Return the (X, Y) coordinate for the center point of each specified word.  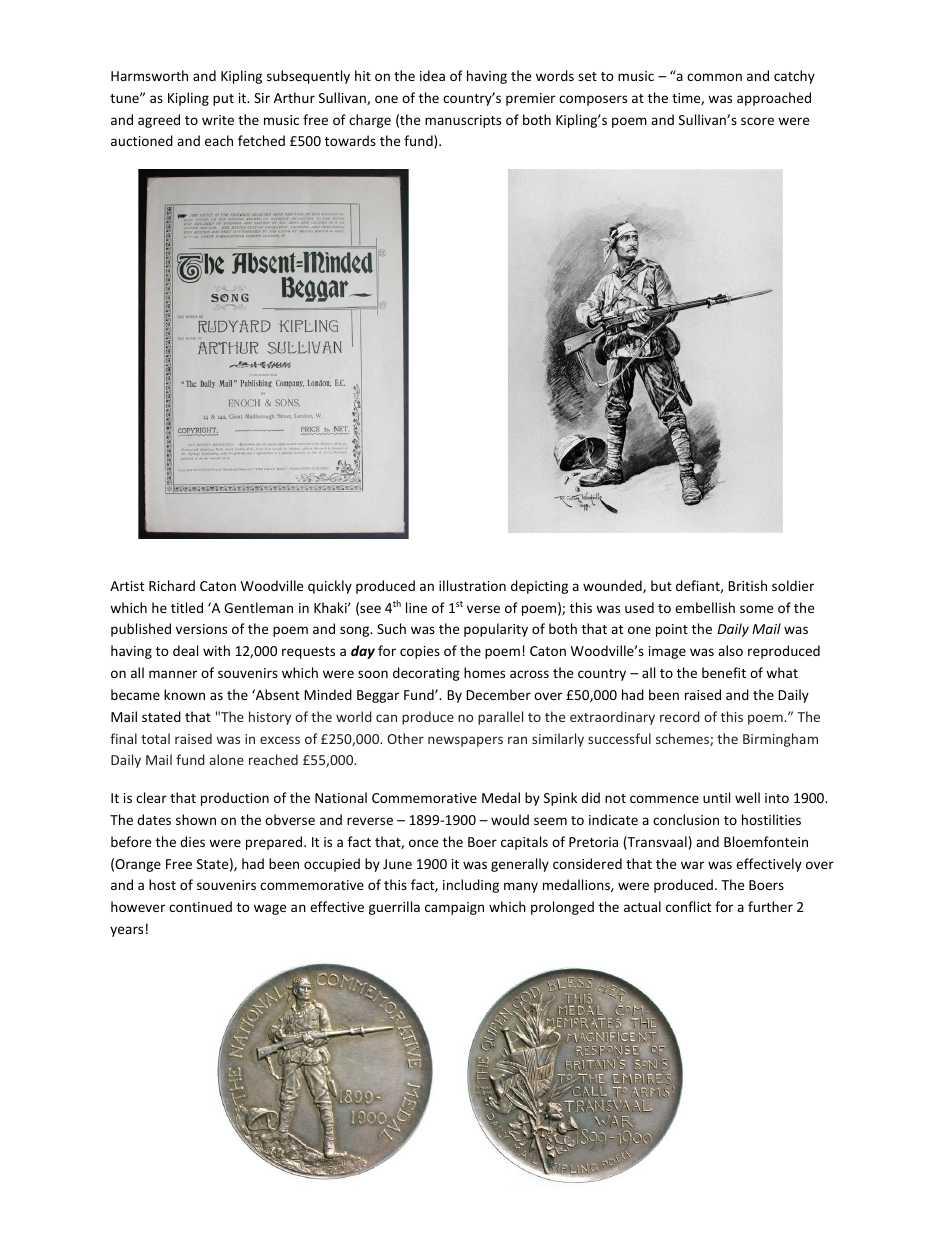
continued (200, 906)
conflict (688, 906)
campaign (454, 908)
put (223, 100)
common (714, 77)
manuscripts (463, 121)
